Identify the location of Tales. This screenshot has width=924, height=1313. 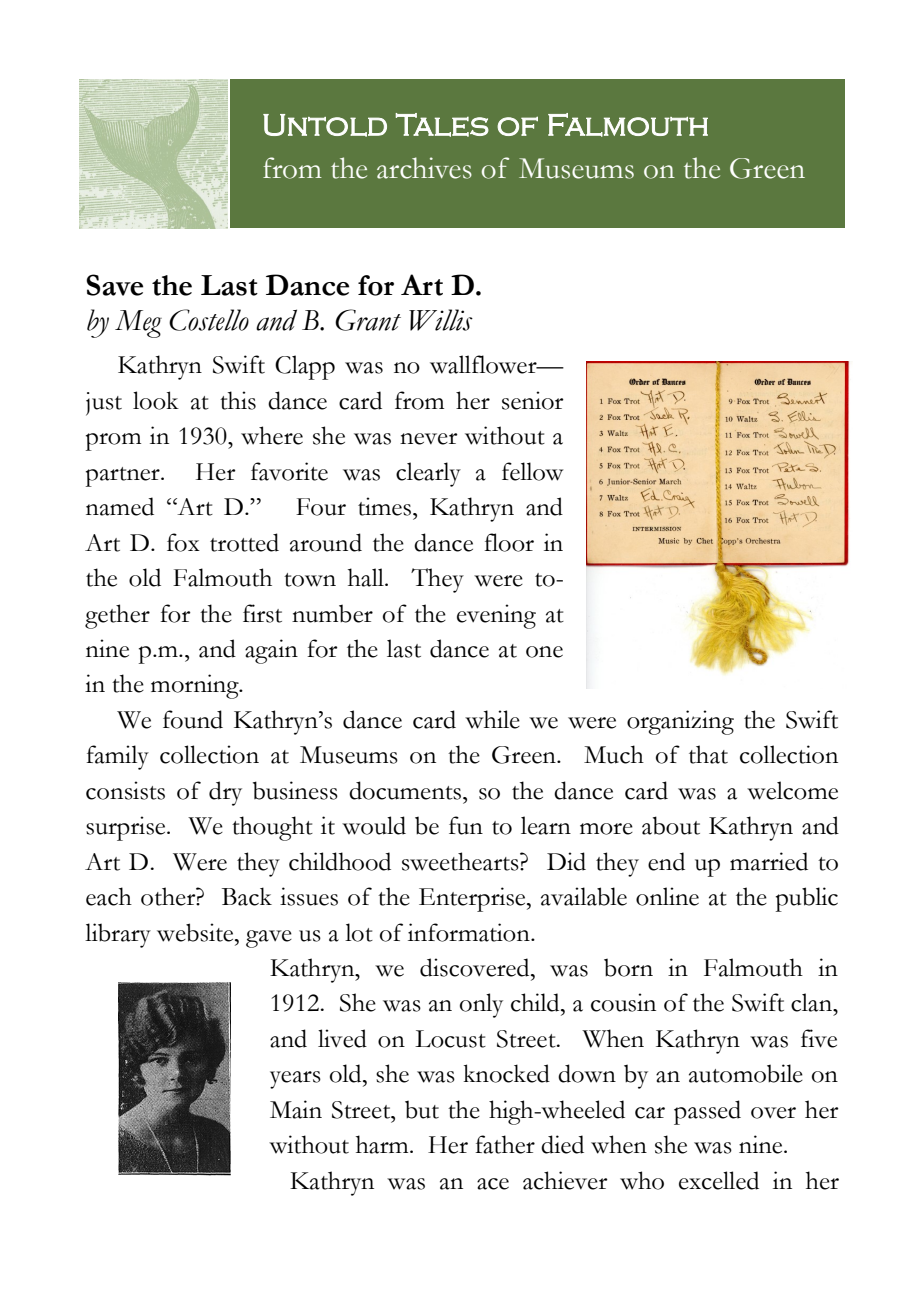
(442, 125).
